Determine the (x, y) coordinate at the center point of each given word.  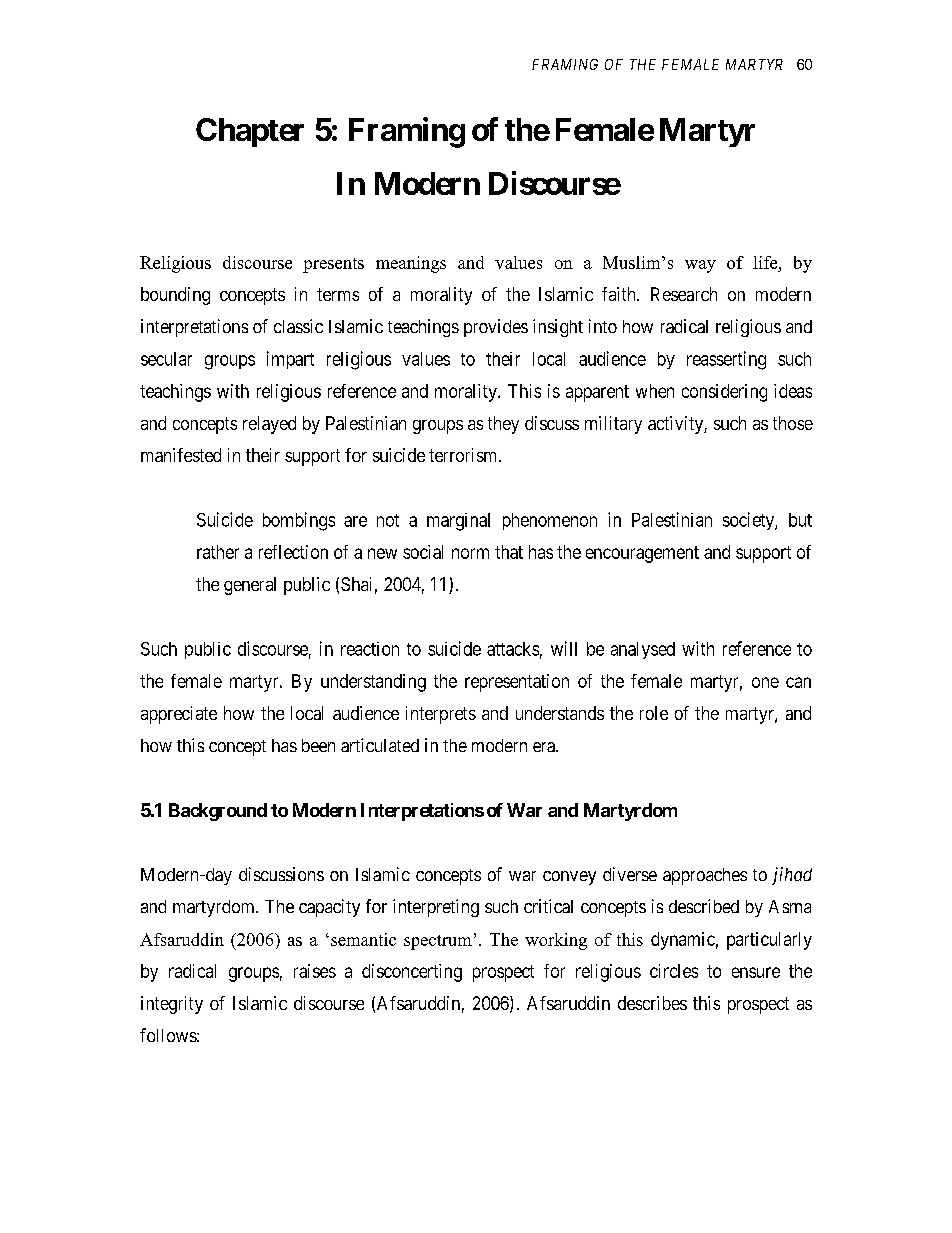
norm (470, 553)
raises (315, 971)
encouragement (642, 554)
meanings (411, 264)
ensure (756, 972)
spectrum (438, 942)
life (766, 262)
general (250, 586)
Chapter (250, 132)
